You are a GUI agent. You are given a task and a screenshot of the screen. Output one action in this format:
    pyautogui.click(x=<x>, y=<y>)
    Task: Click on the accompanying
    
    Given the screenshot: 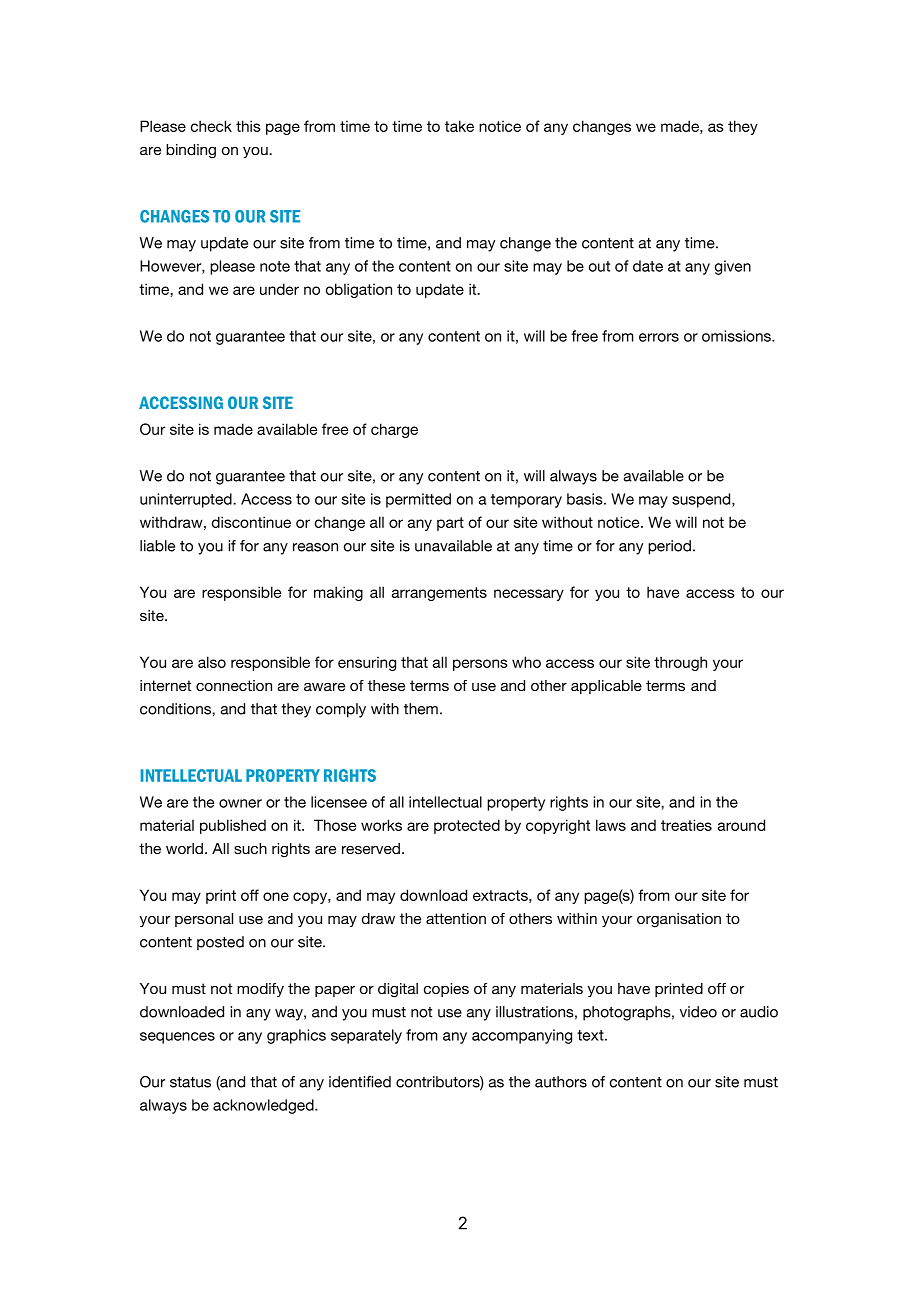 What is the action you would take?
    pyautogui.click(x=522, y=1036)
